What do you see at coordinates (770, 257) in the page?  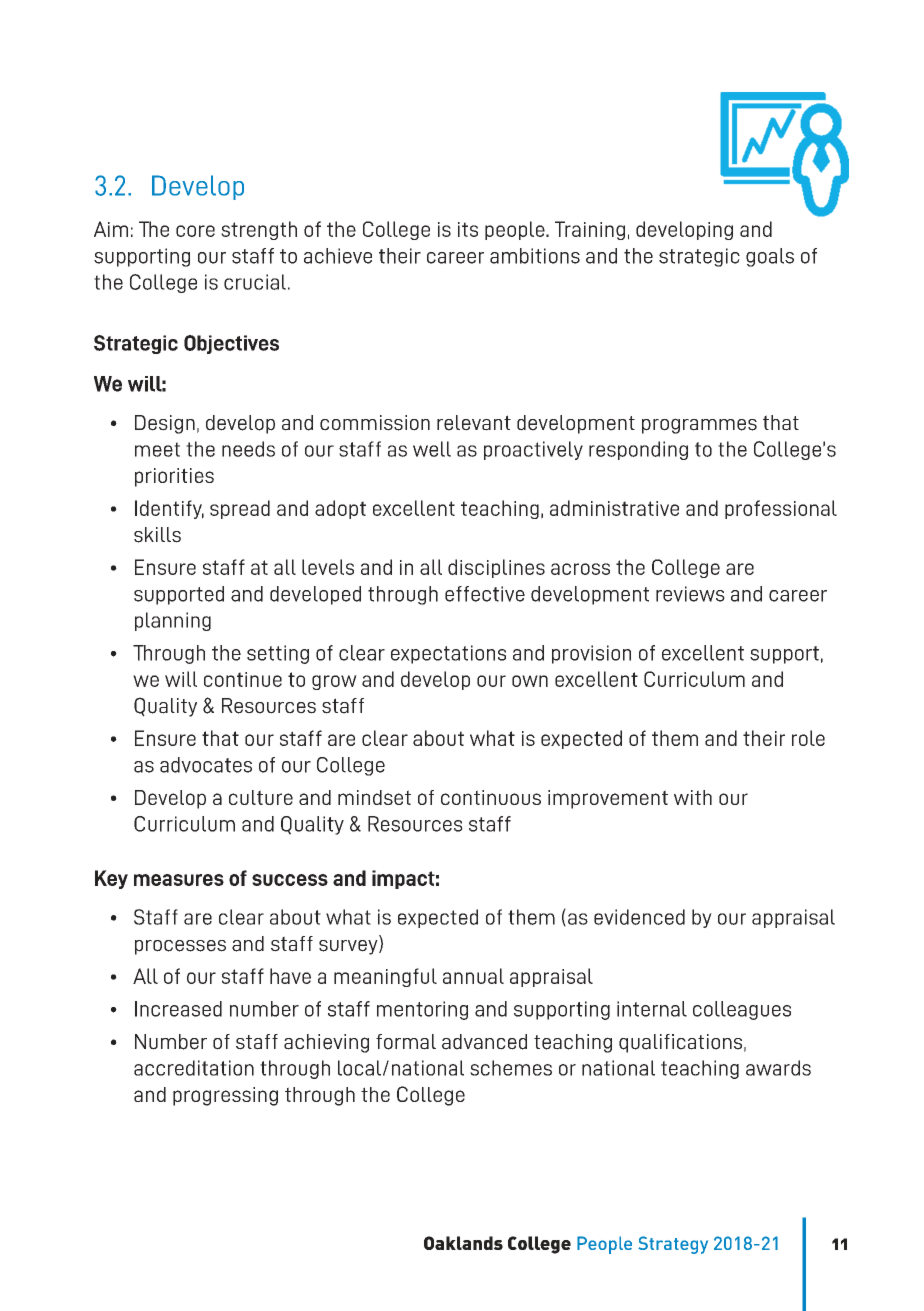 I see `goals` at bounding box center [770, 257].
